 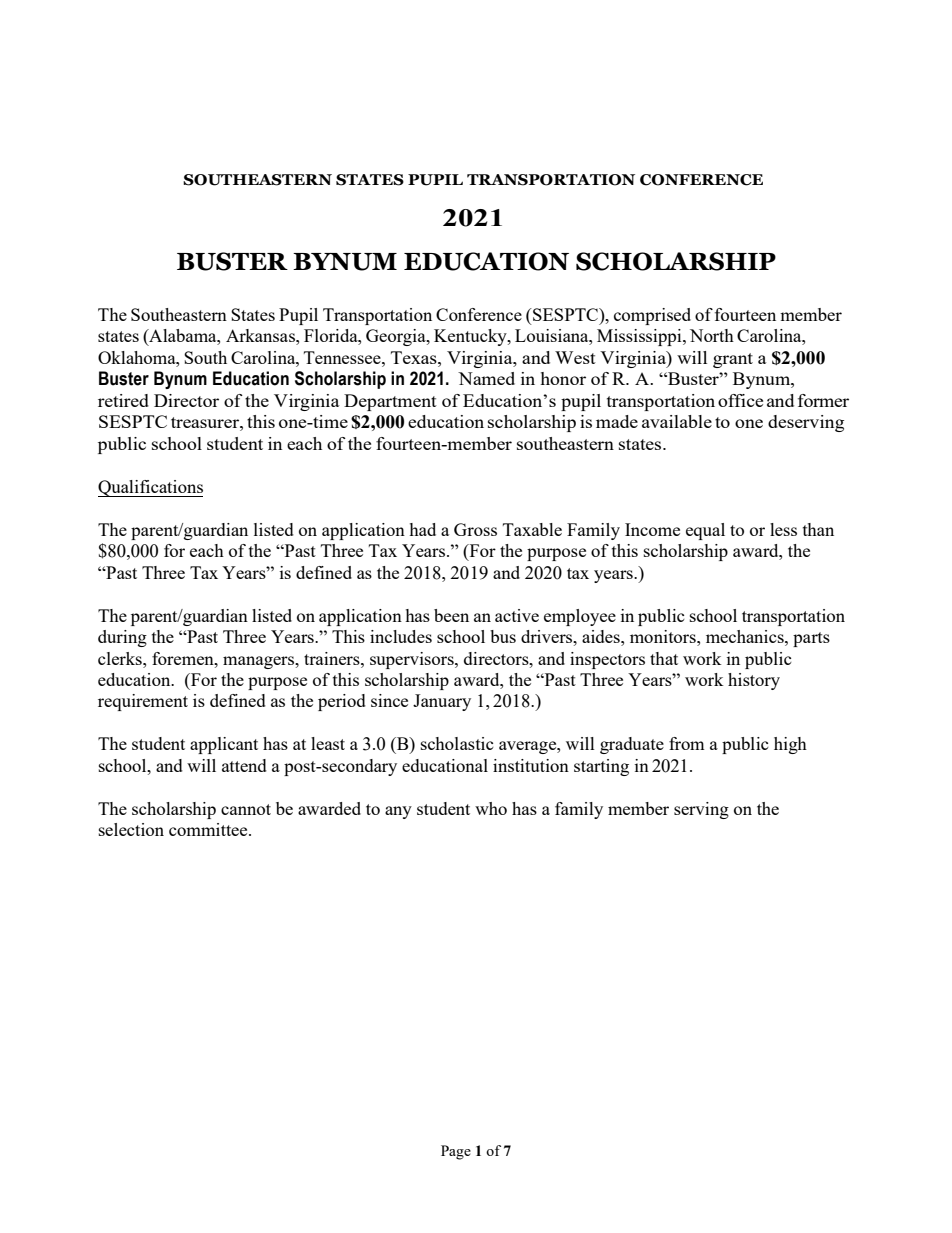 What do you see at coordinates (754, 681) in the screenshot?
I see `history` at bounding box center [754, 681].
